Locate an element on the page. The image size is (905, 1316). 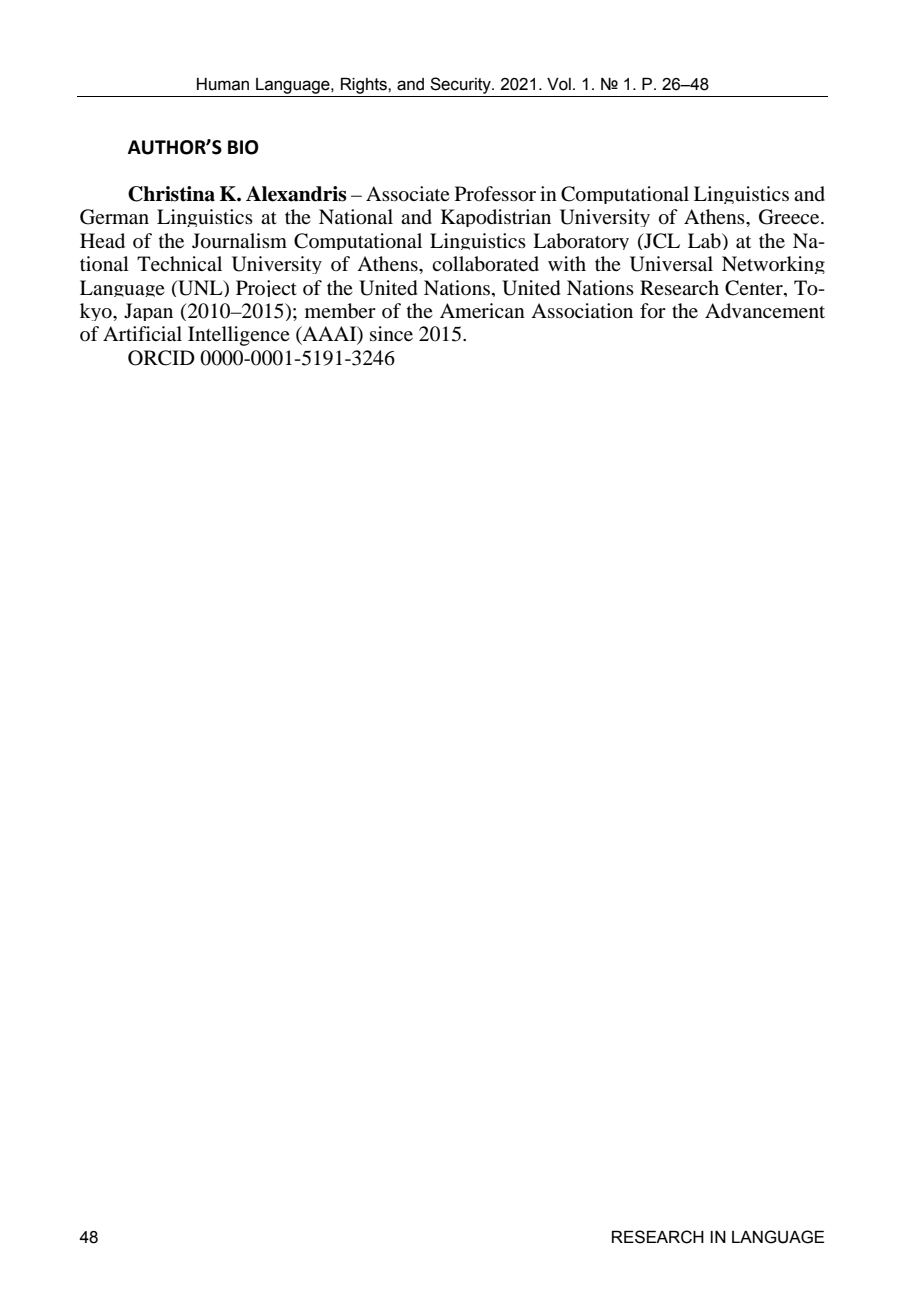
collaborated is located at coordinates (485, 264).
